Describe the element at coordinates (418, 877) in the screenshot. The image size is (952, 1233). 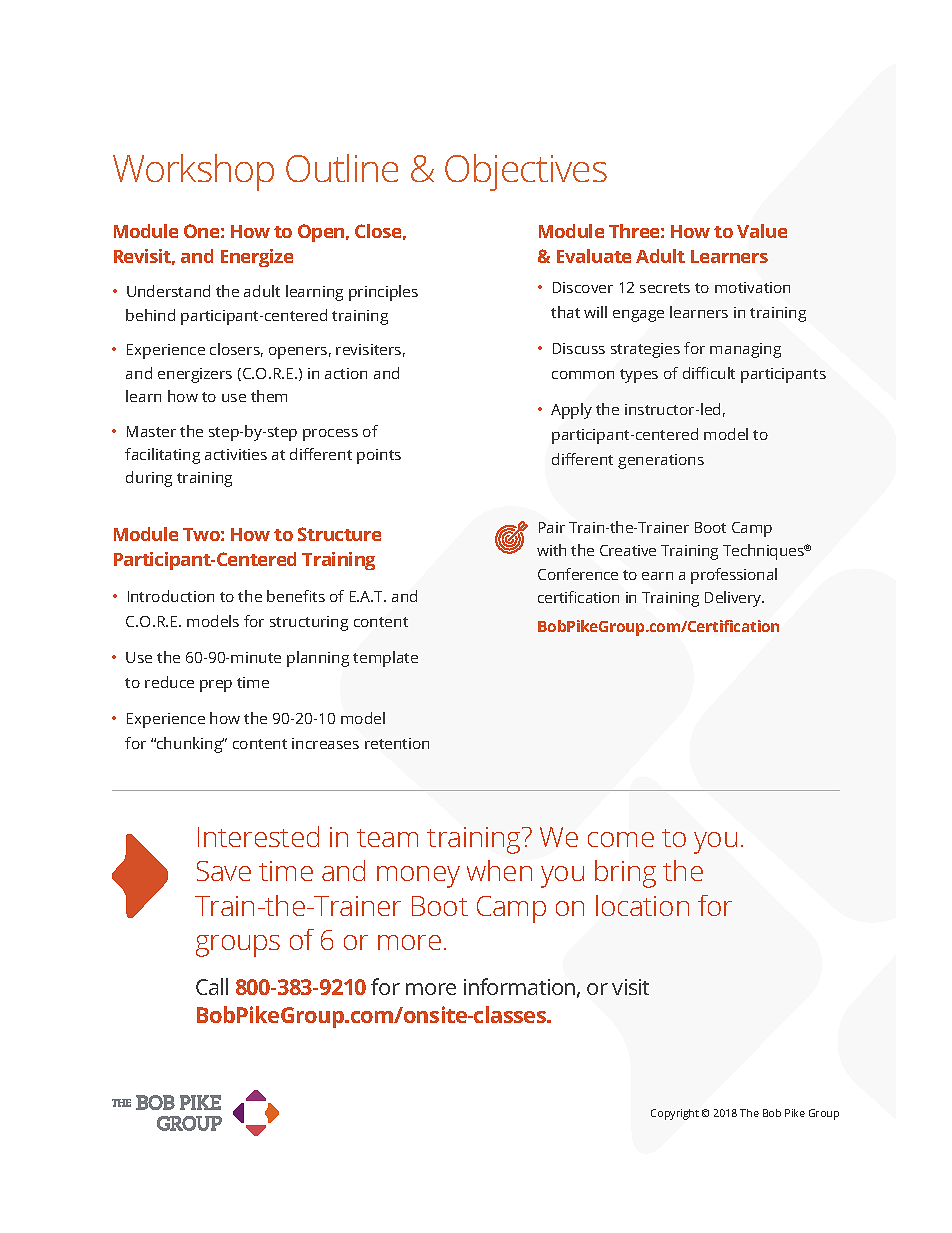
I see `money` at that location.
